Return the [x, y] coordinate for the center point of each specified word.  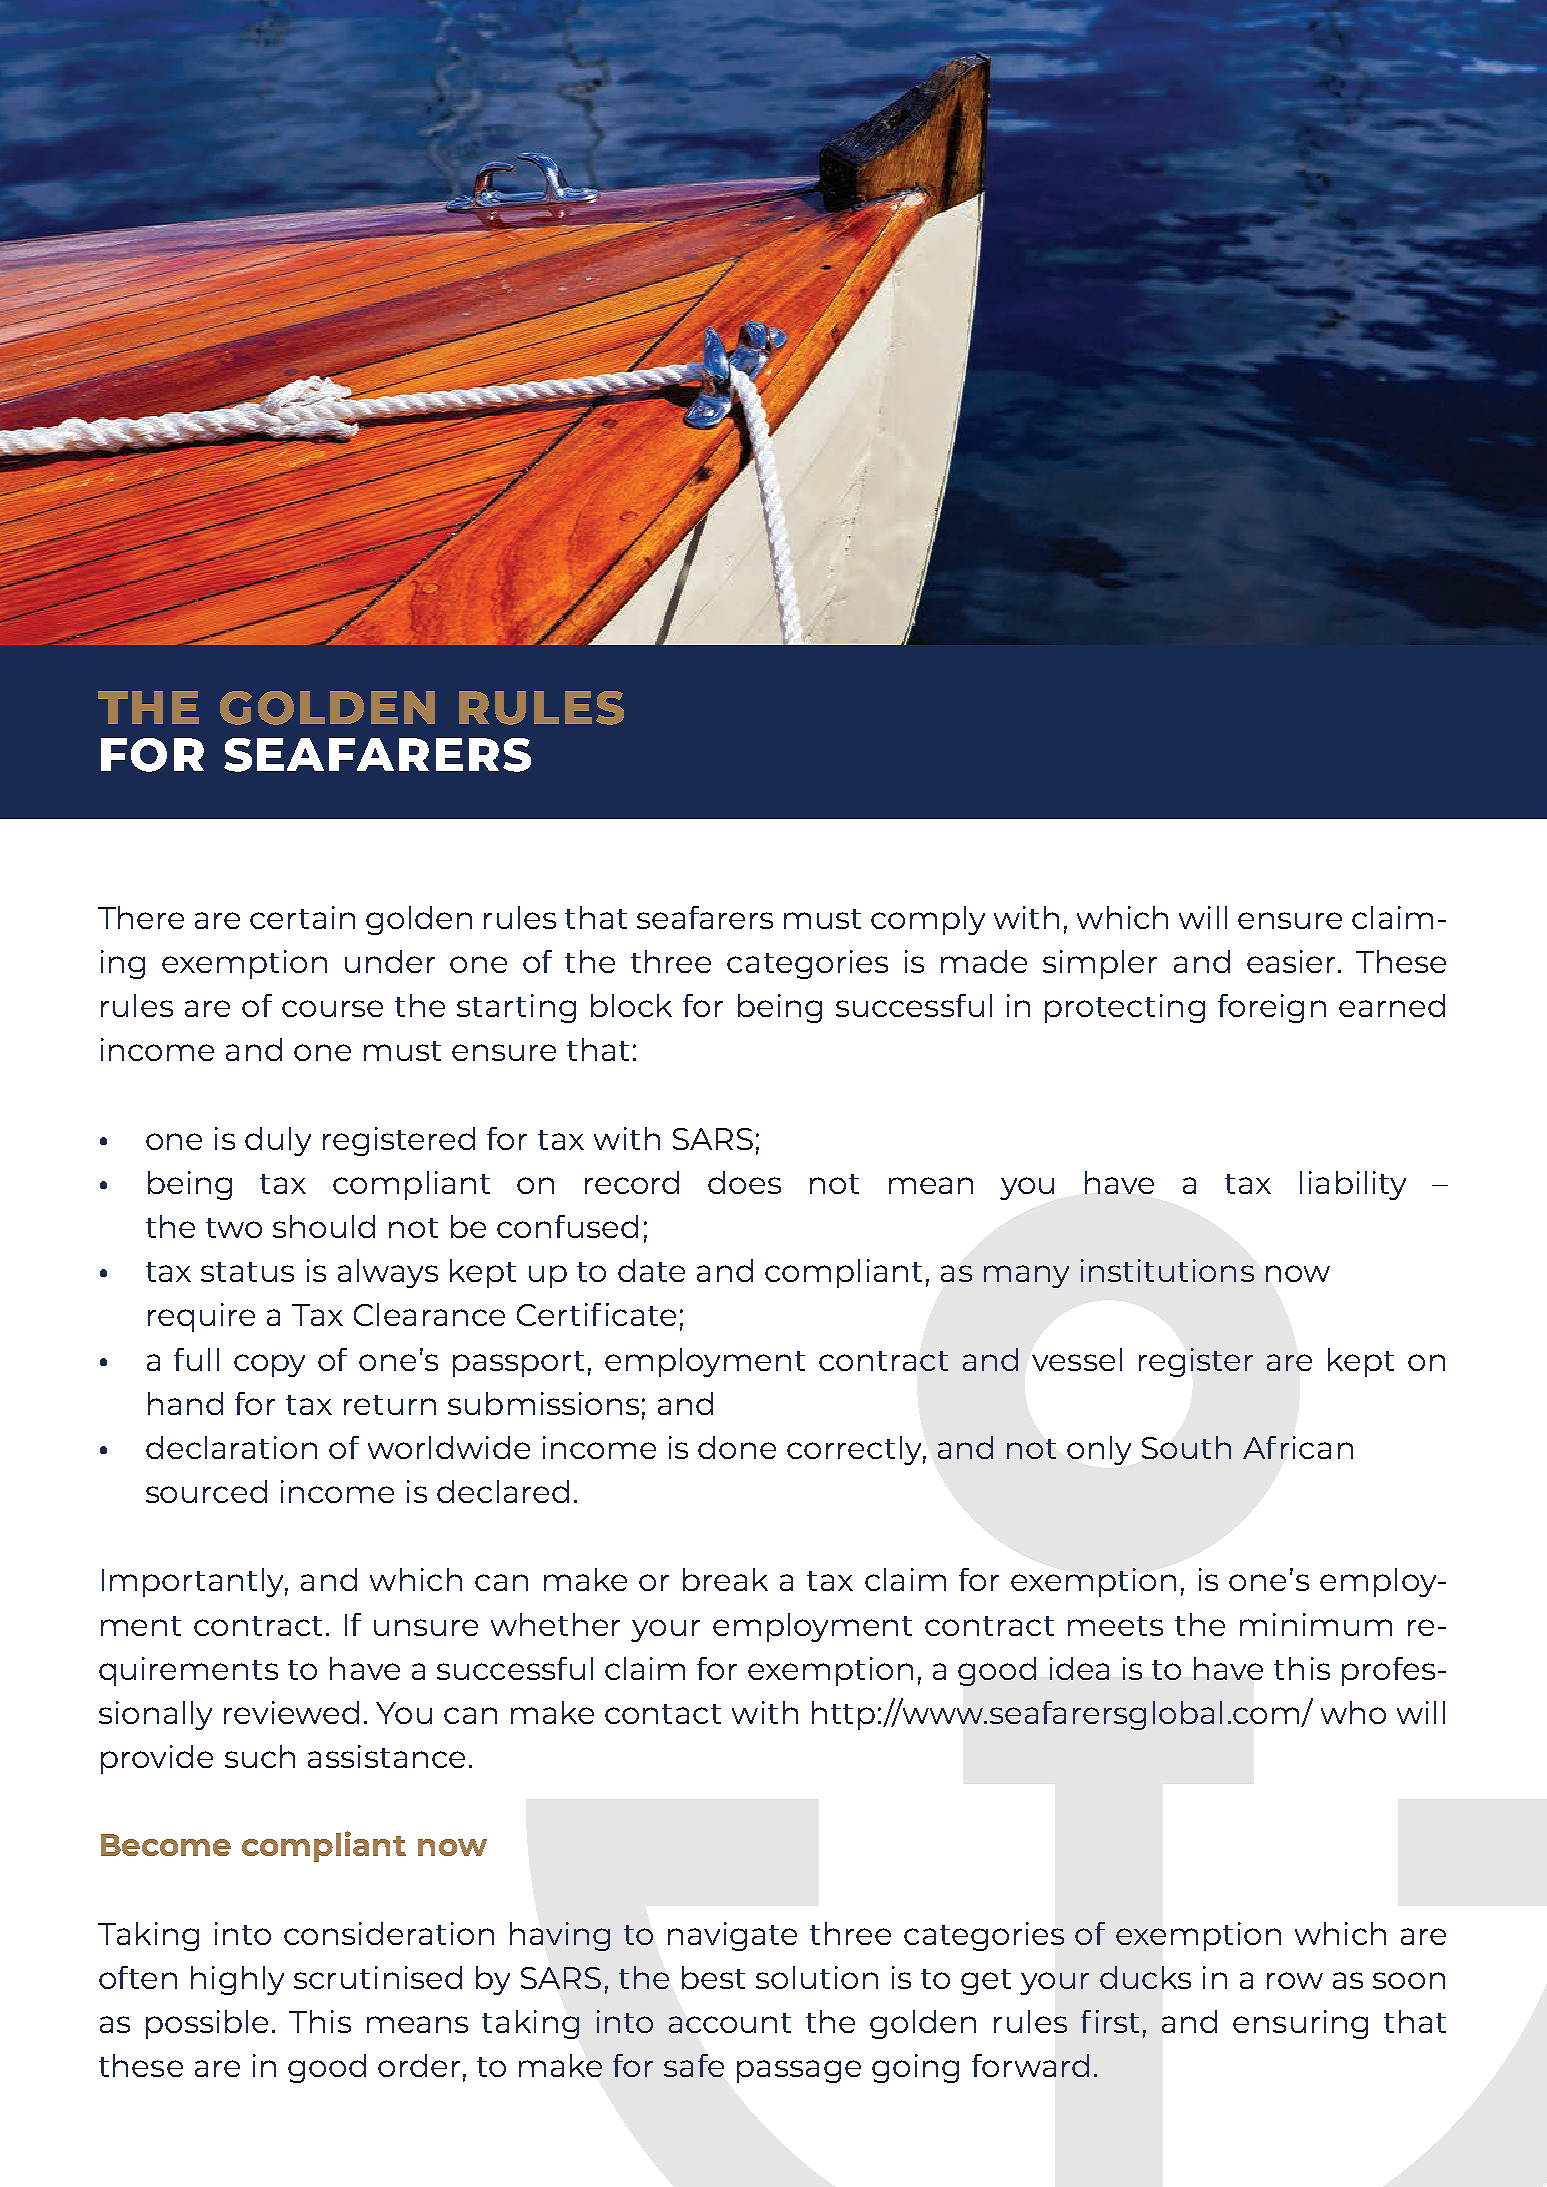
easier [1293, 961]
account [730, 2023]
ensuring [1300, 2024]
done [737, 1447]
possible [207, 2024]
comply [928, 920]
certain [302, 917]
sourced [206, 1491]
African [1298, 1447]
